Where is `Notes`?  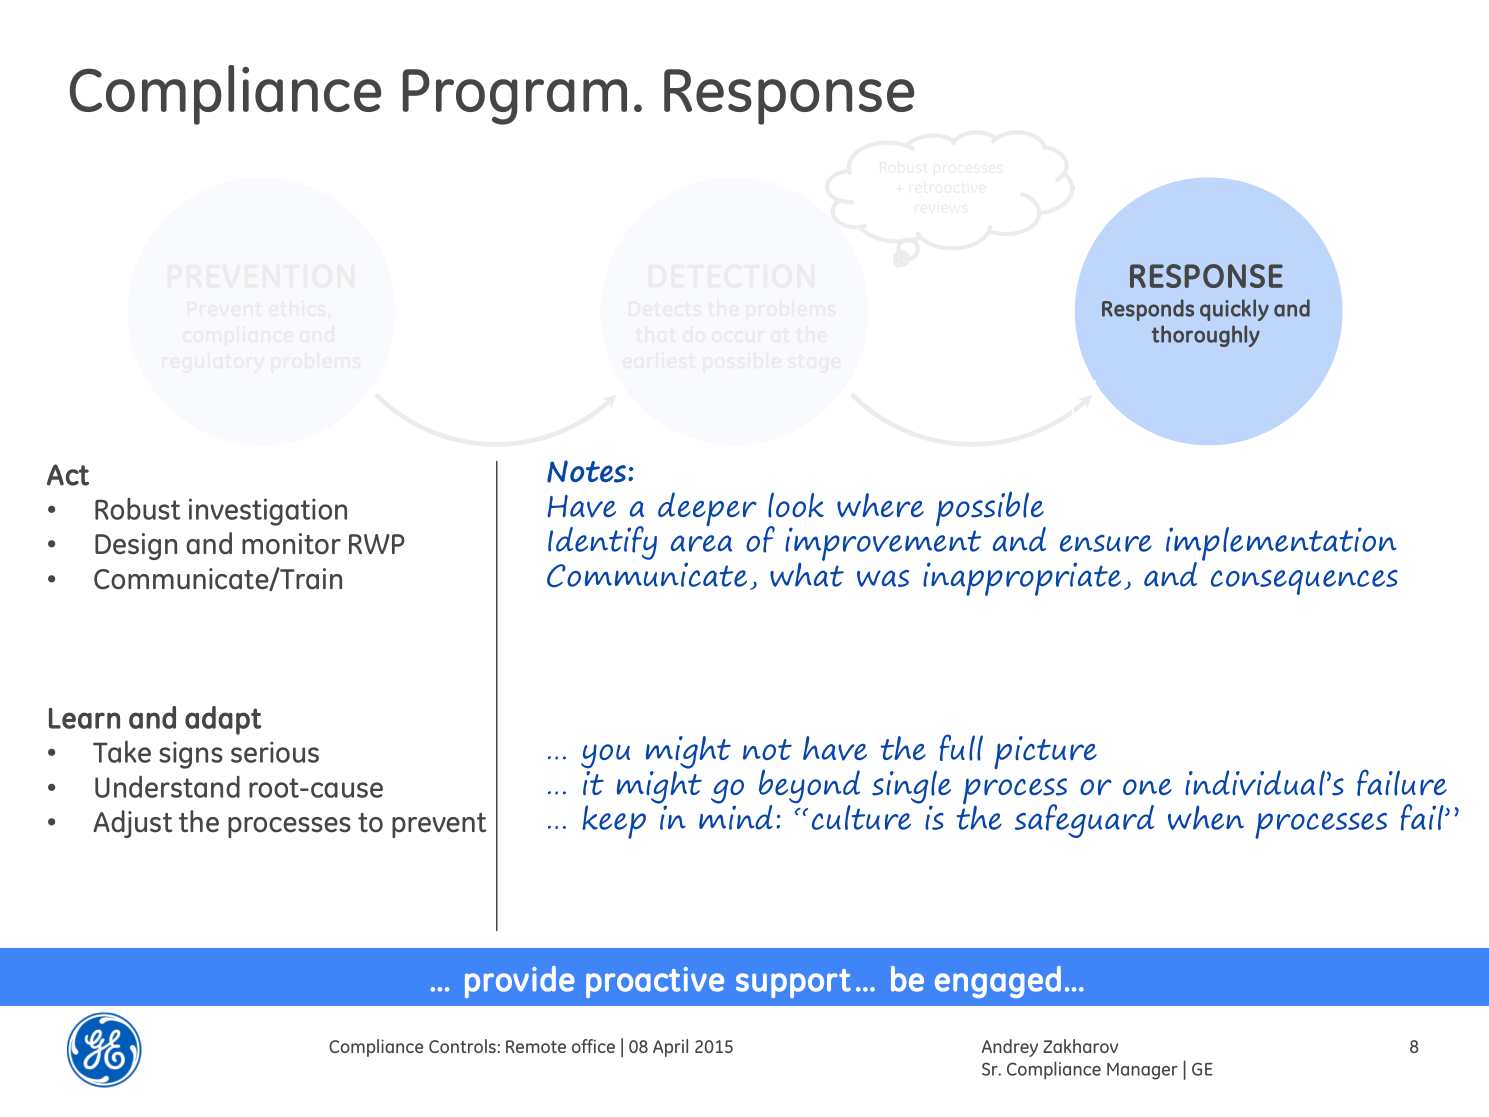 Notes is located at coordinates (588, 471).
